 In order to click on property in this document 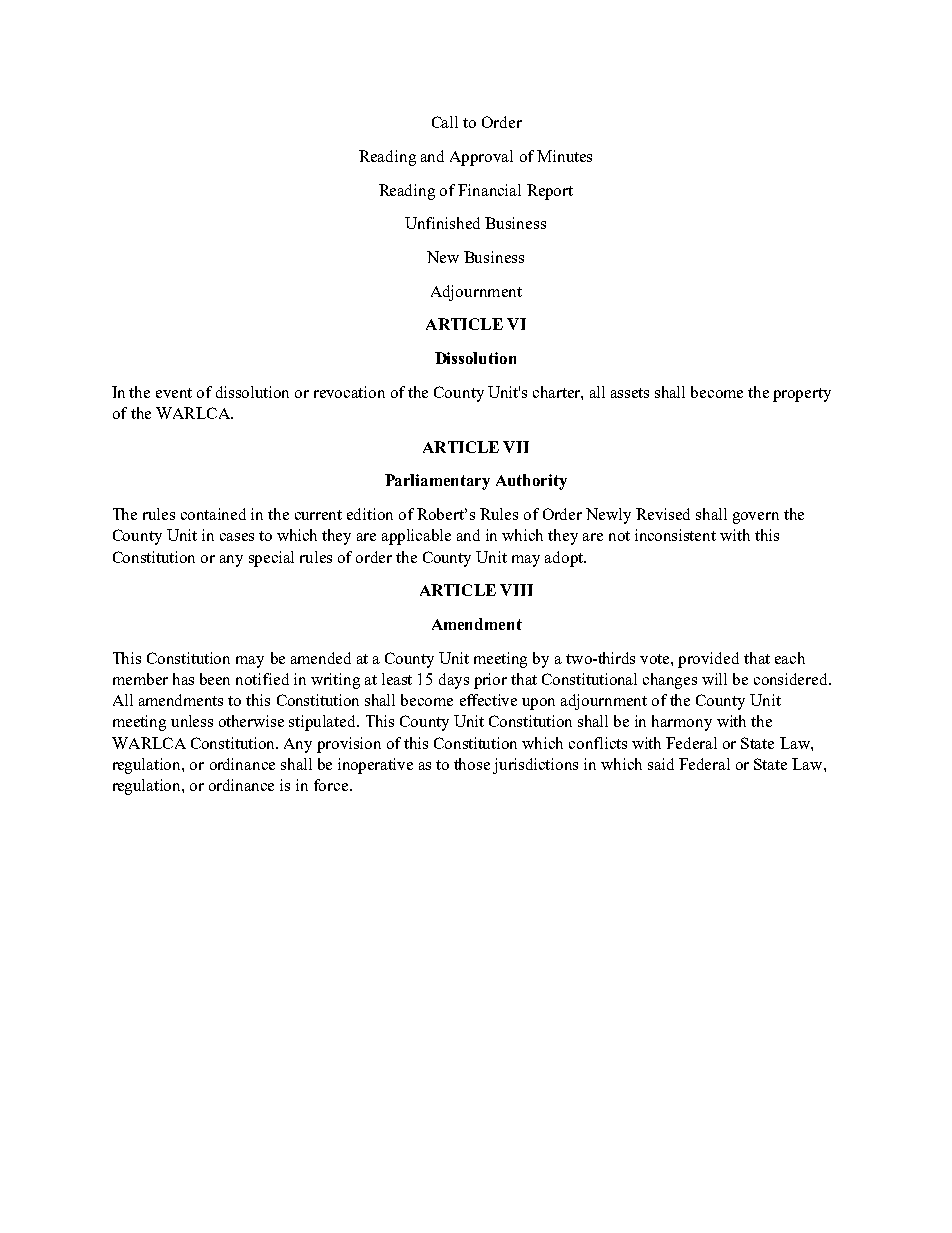, I will do `click(802, 395)`.
